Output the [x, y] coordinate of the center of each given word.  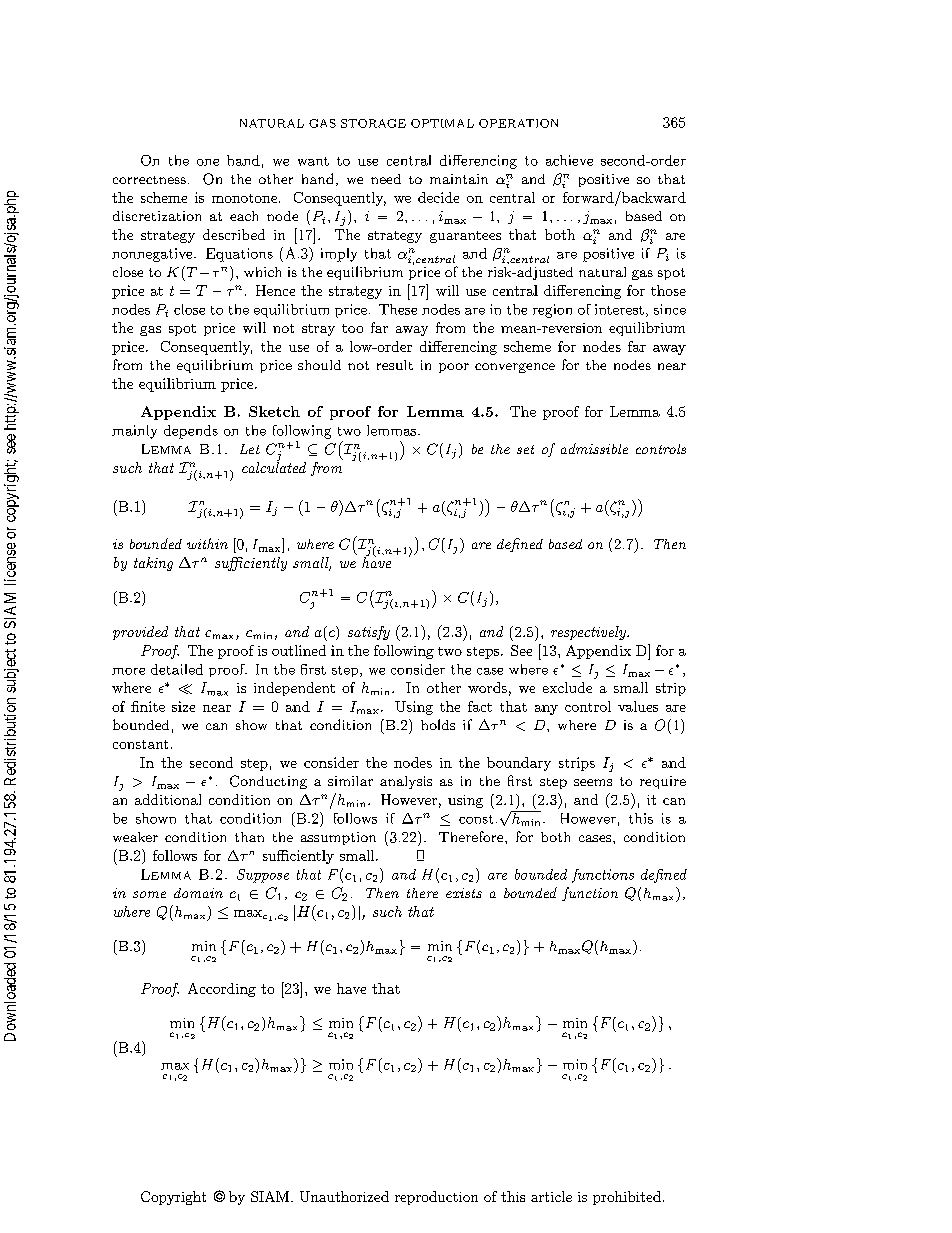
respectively [589, 633]
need [386, 179]
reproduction [436, 1198]
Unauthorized [344, 1196]
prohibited [627, 1198]
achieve [569, 160]
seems [593, 782]
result [395, 365]
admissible [594, 448]
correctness [149, 180]
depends [191, 432]
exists [464, 893]
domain [198, 893]
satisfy [369, 633]
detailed [177, 669]
